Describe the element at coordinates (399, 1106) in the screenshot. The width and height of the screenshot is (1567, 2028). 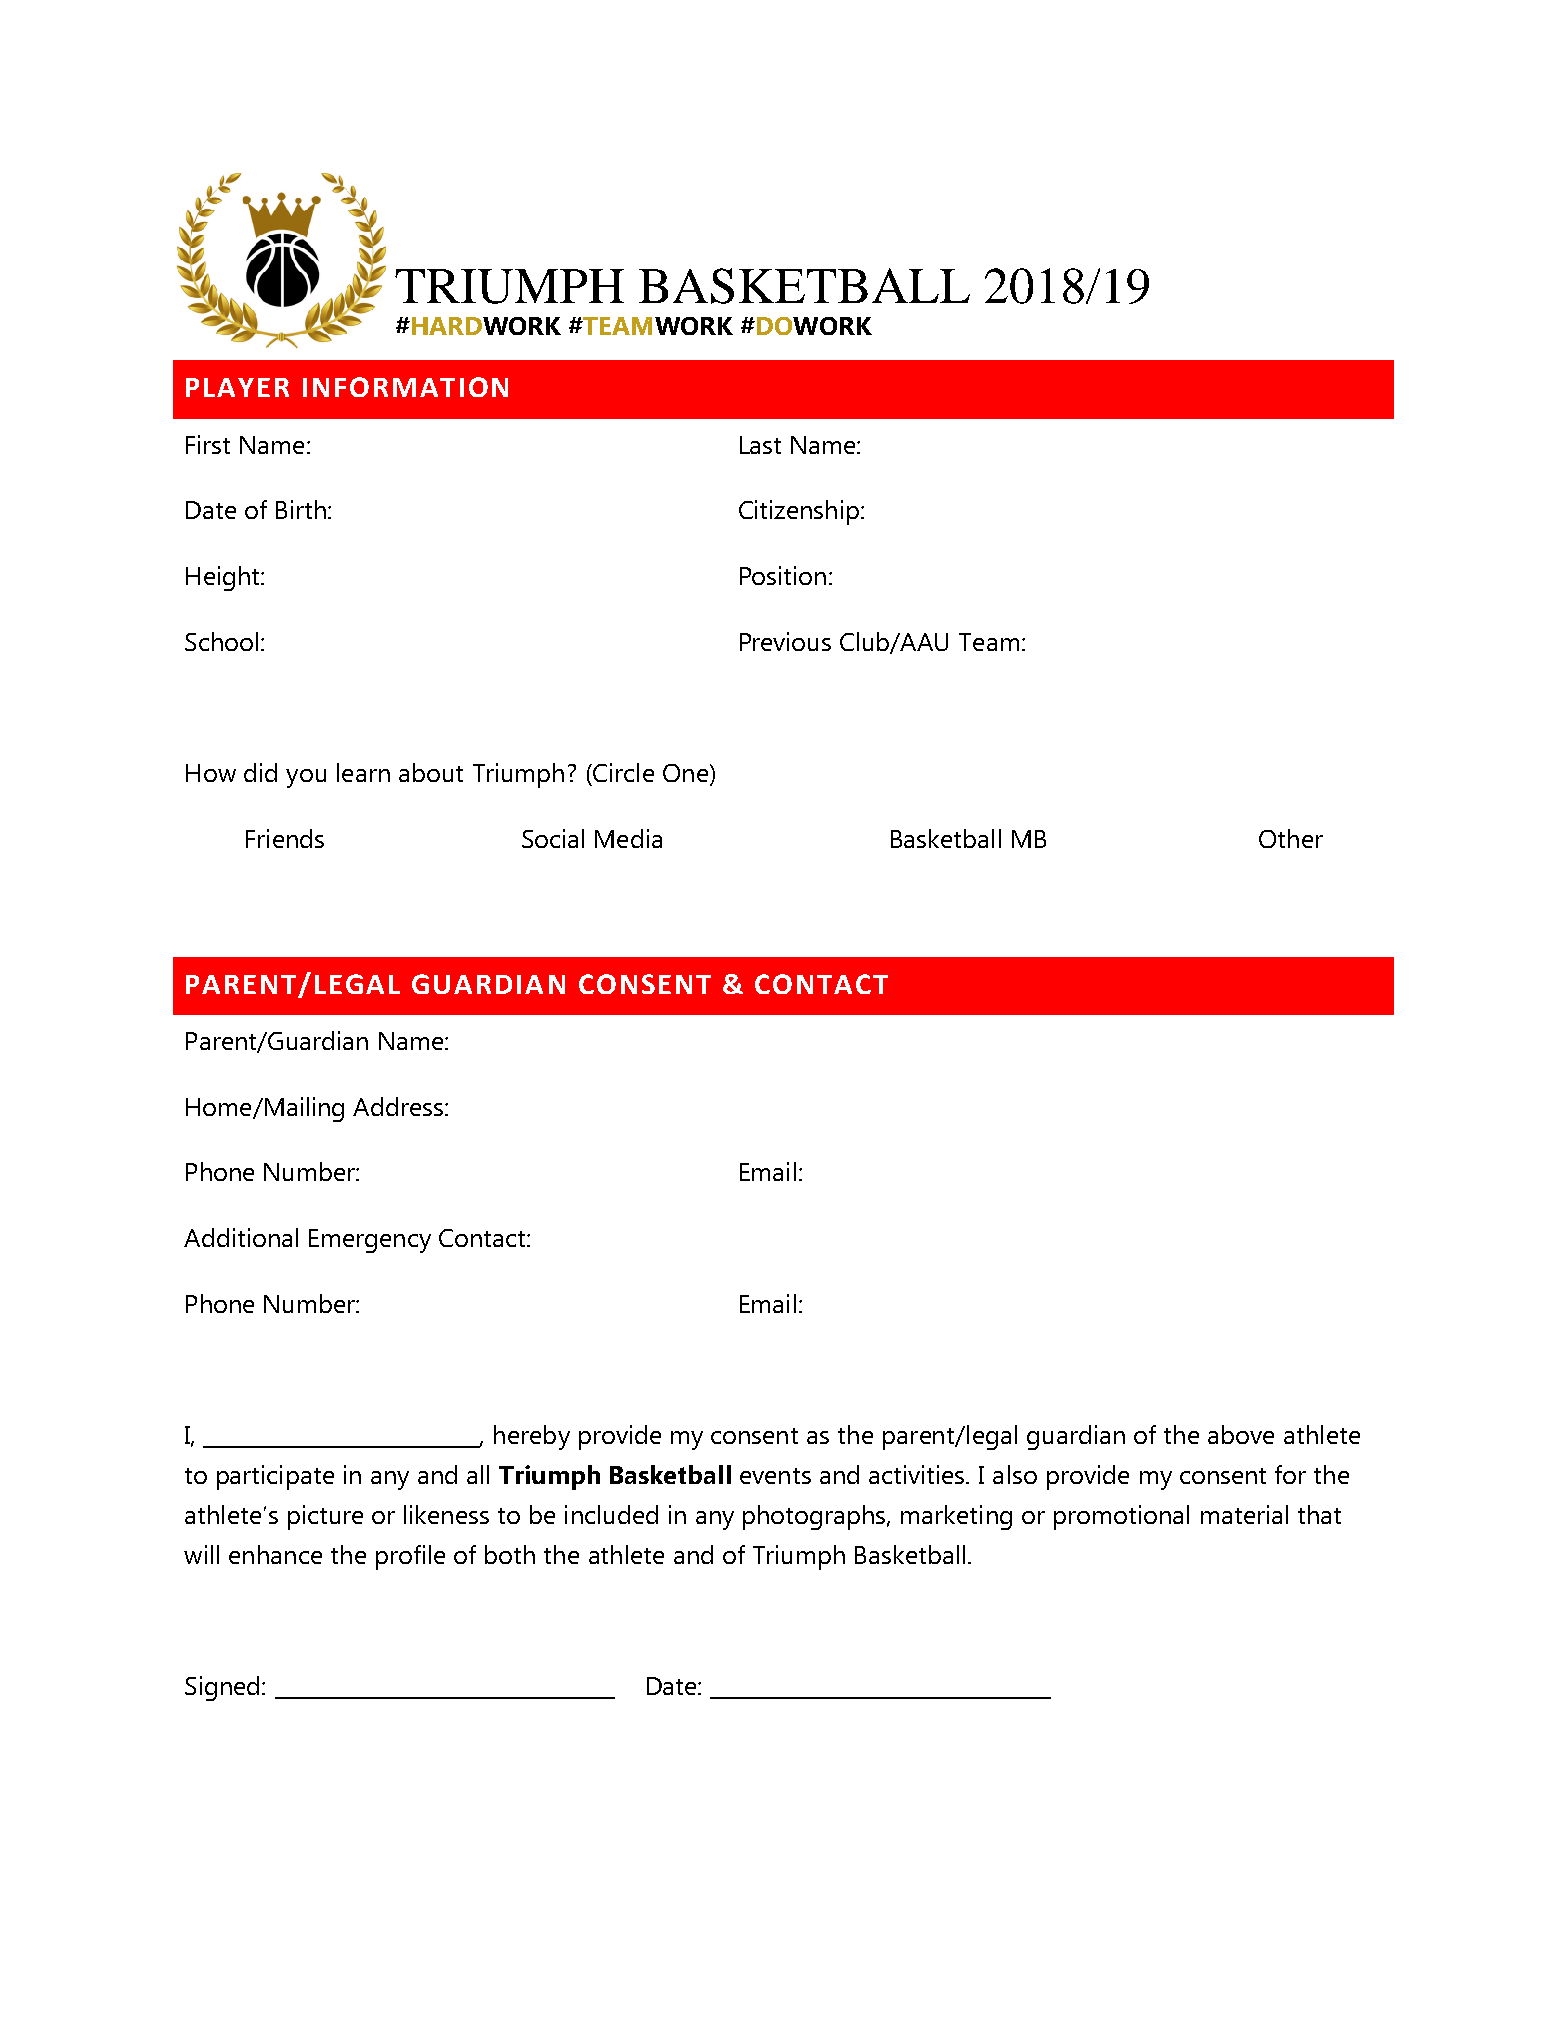
I see `Address` at that location.
